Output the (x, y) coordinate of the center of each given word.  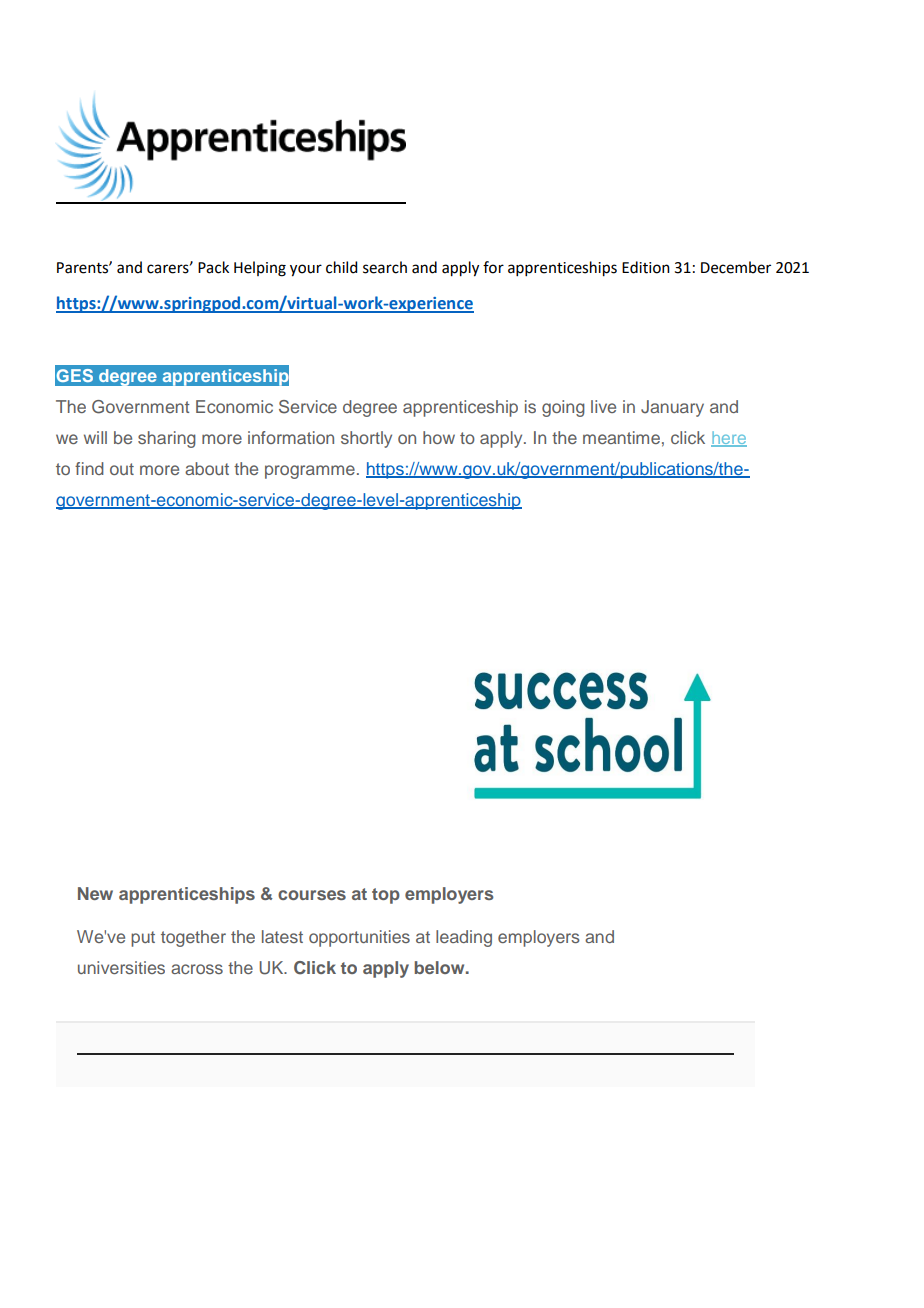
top (386, 896)
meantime (621, 437)
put (143, 939)
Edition (646, 267)
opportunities (359, 938)
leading (464, 938)
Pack (213, 267)
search (385, 267)
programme (310, 472)
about (207, 468)
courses (312, 895)
